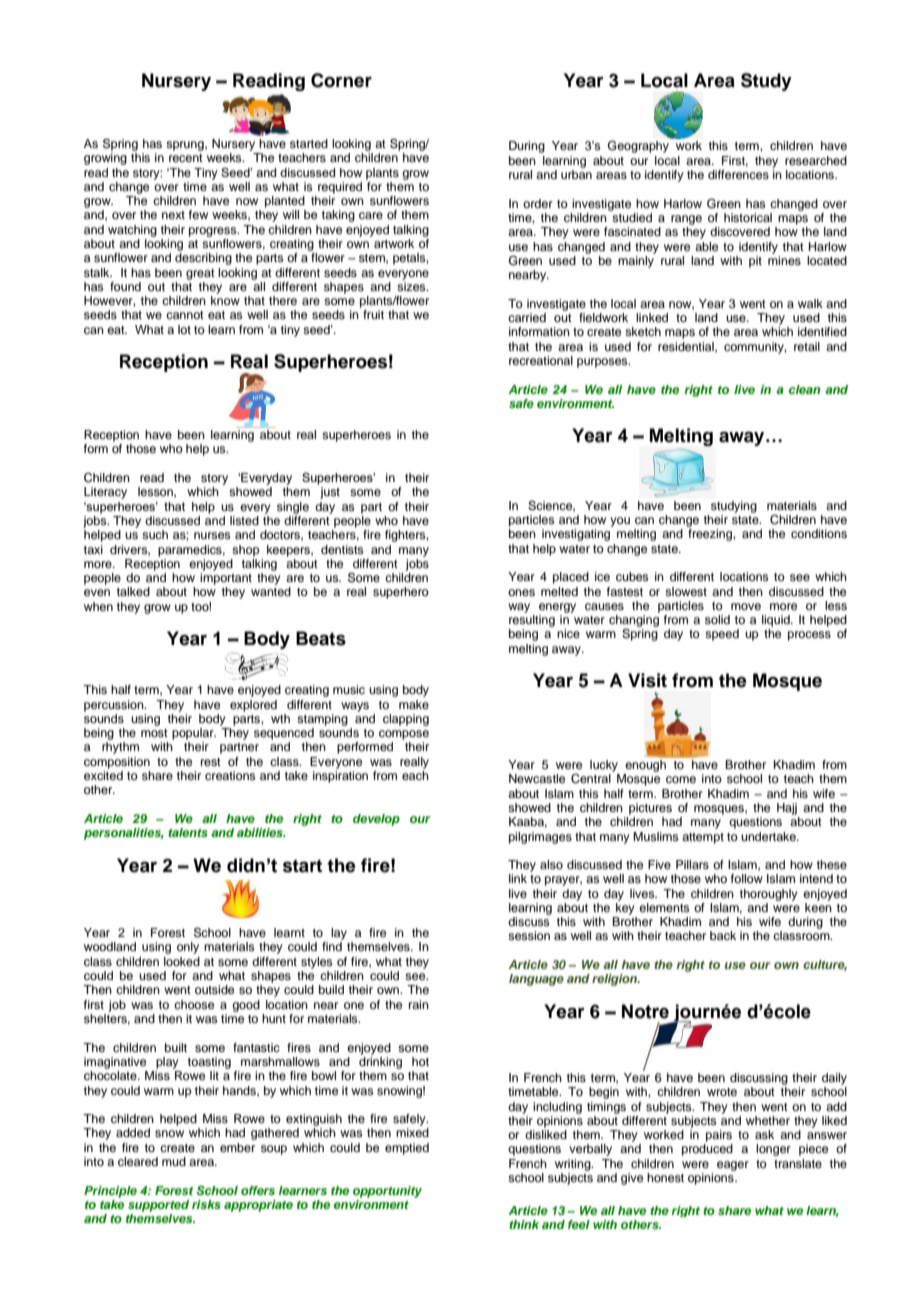 The width and height of the document is (924, 1308). Describe the element at coordinates (341, 80) in the document. I see `Corner` at that location.
